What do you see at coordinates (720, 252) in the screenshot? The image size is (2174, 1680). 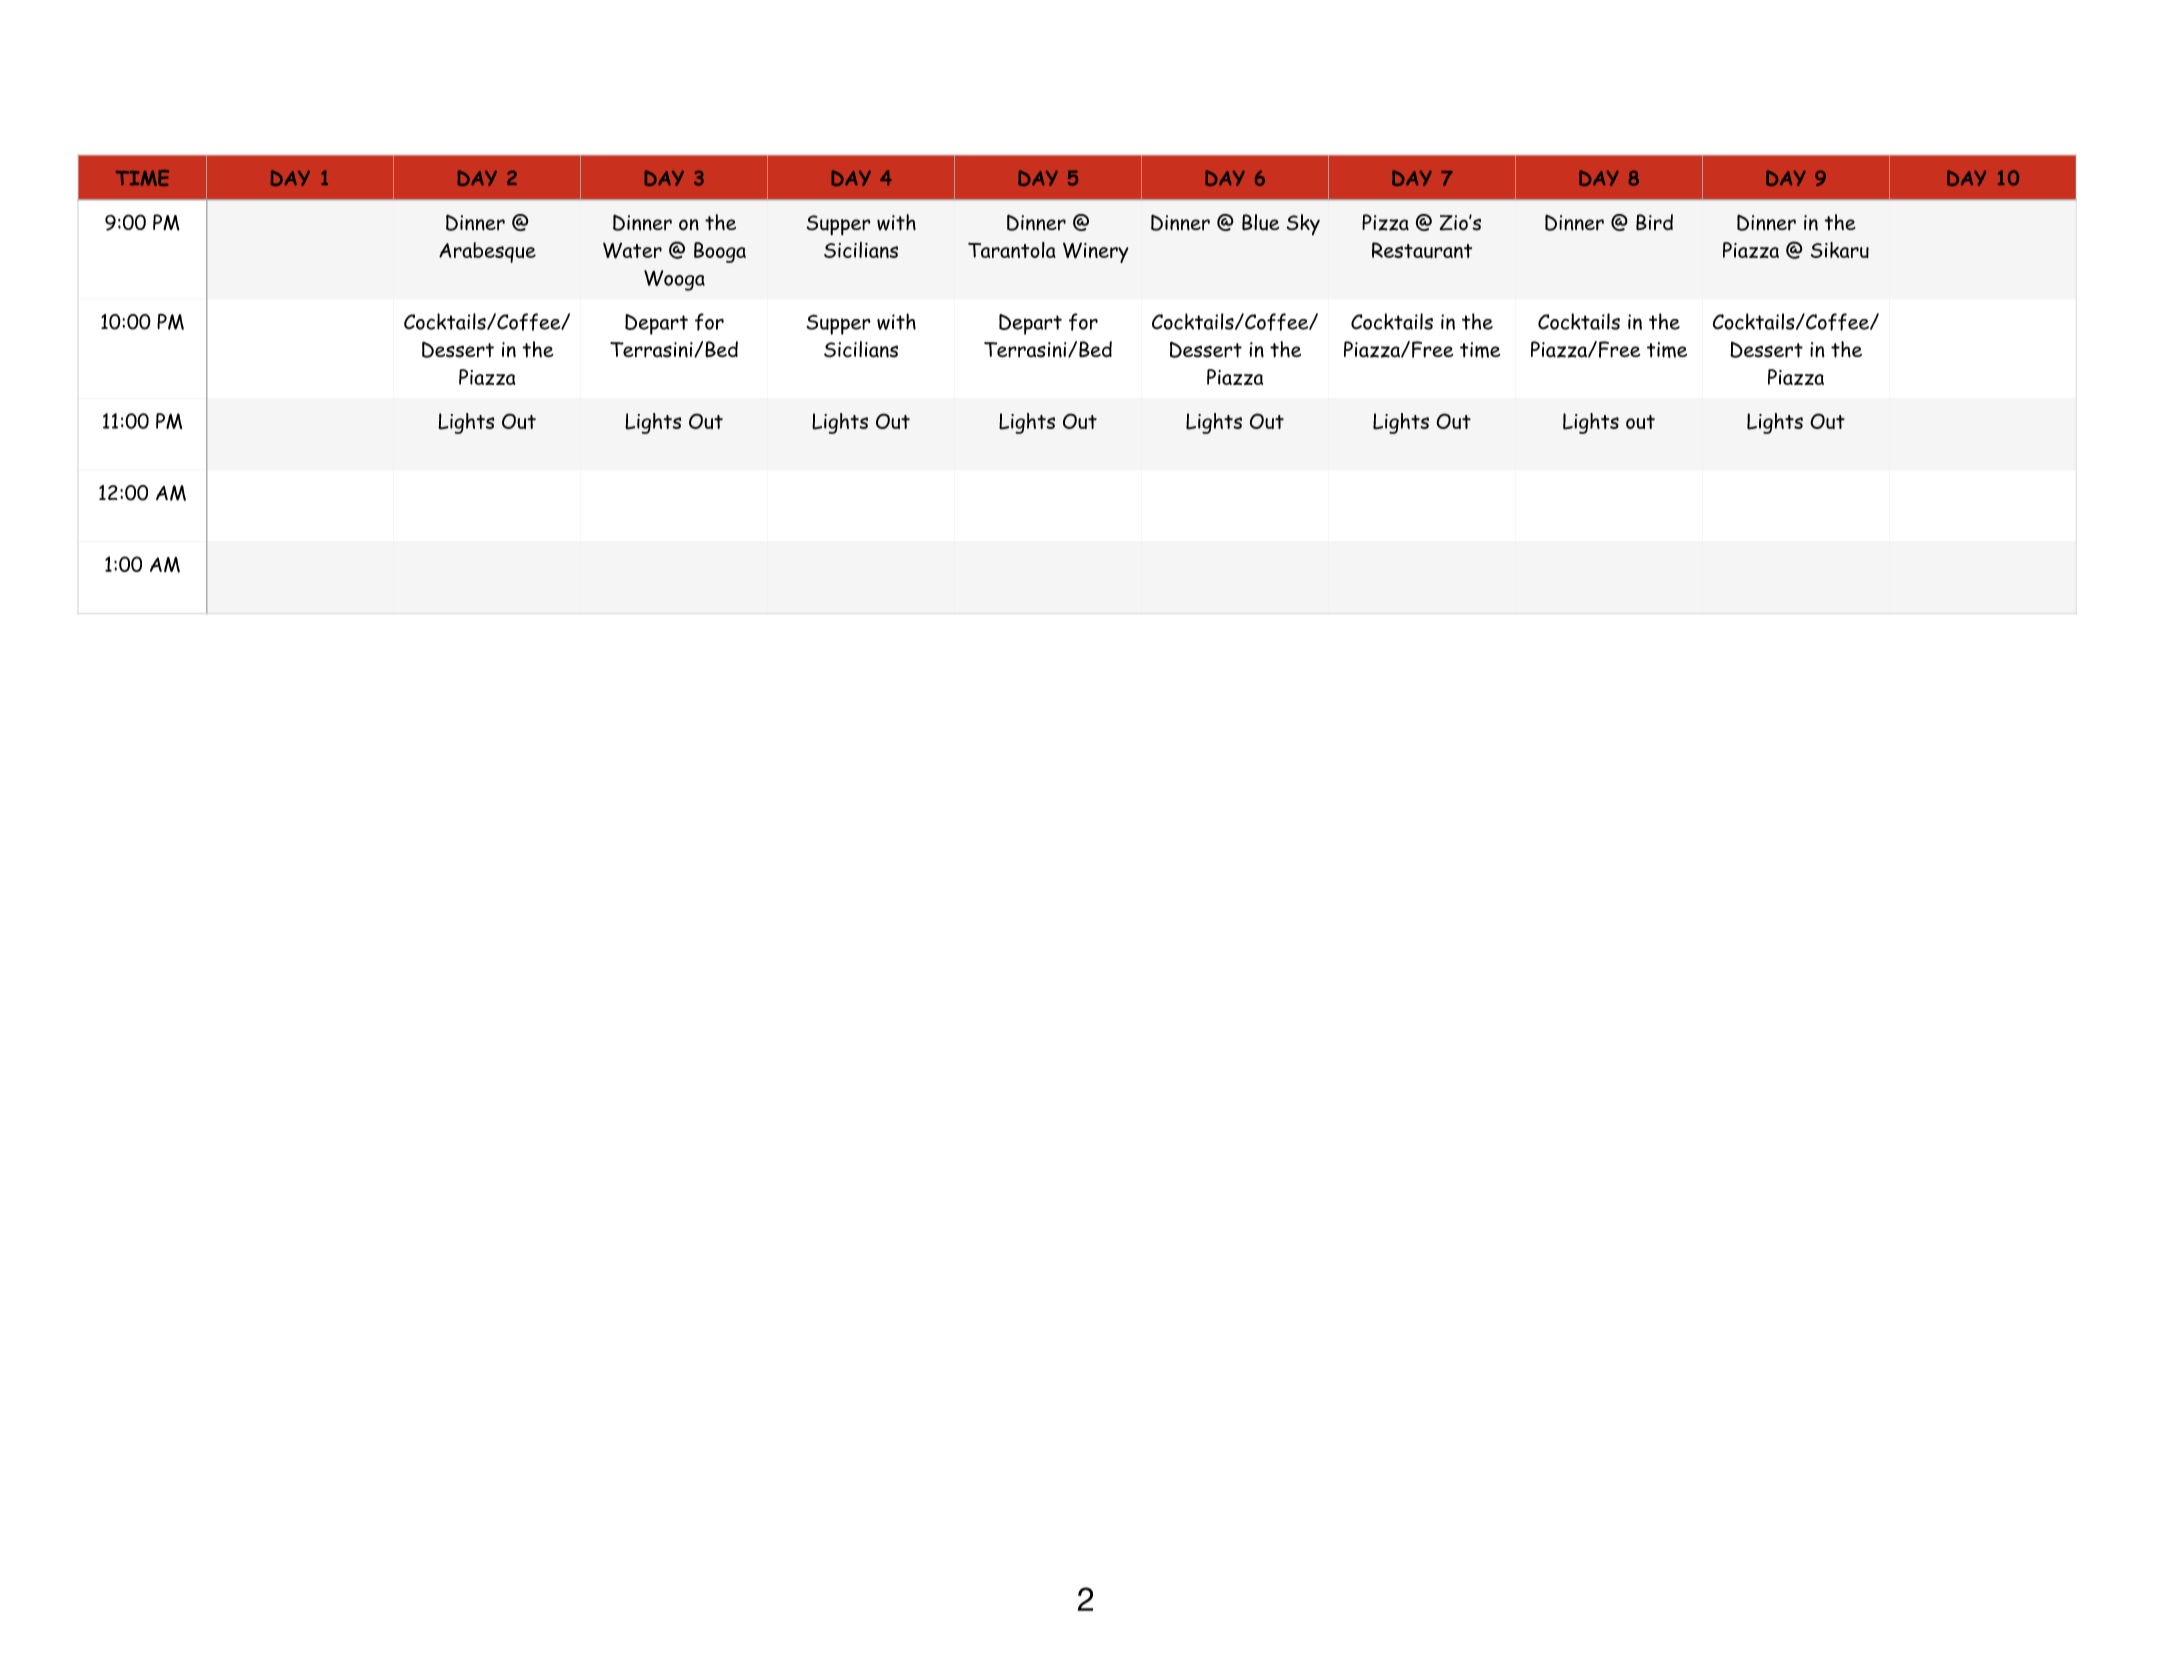 I see `Booga` at bounding box center [720, 252].
